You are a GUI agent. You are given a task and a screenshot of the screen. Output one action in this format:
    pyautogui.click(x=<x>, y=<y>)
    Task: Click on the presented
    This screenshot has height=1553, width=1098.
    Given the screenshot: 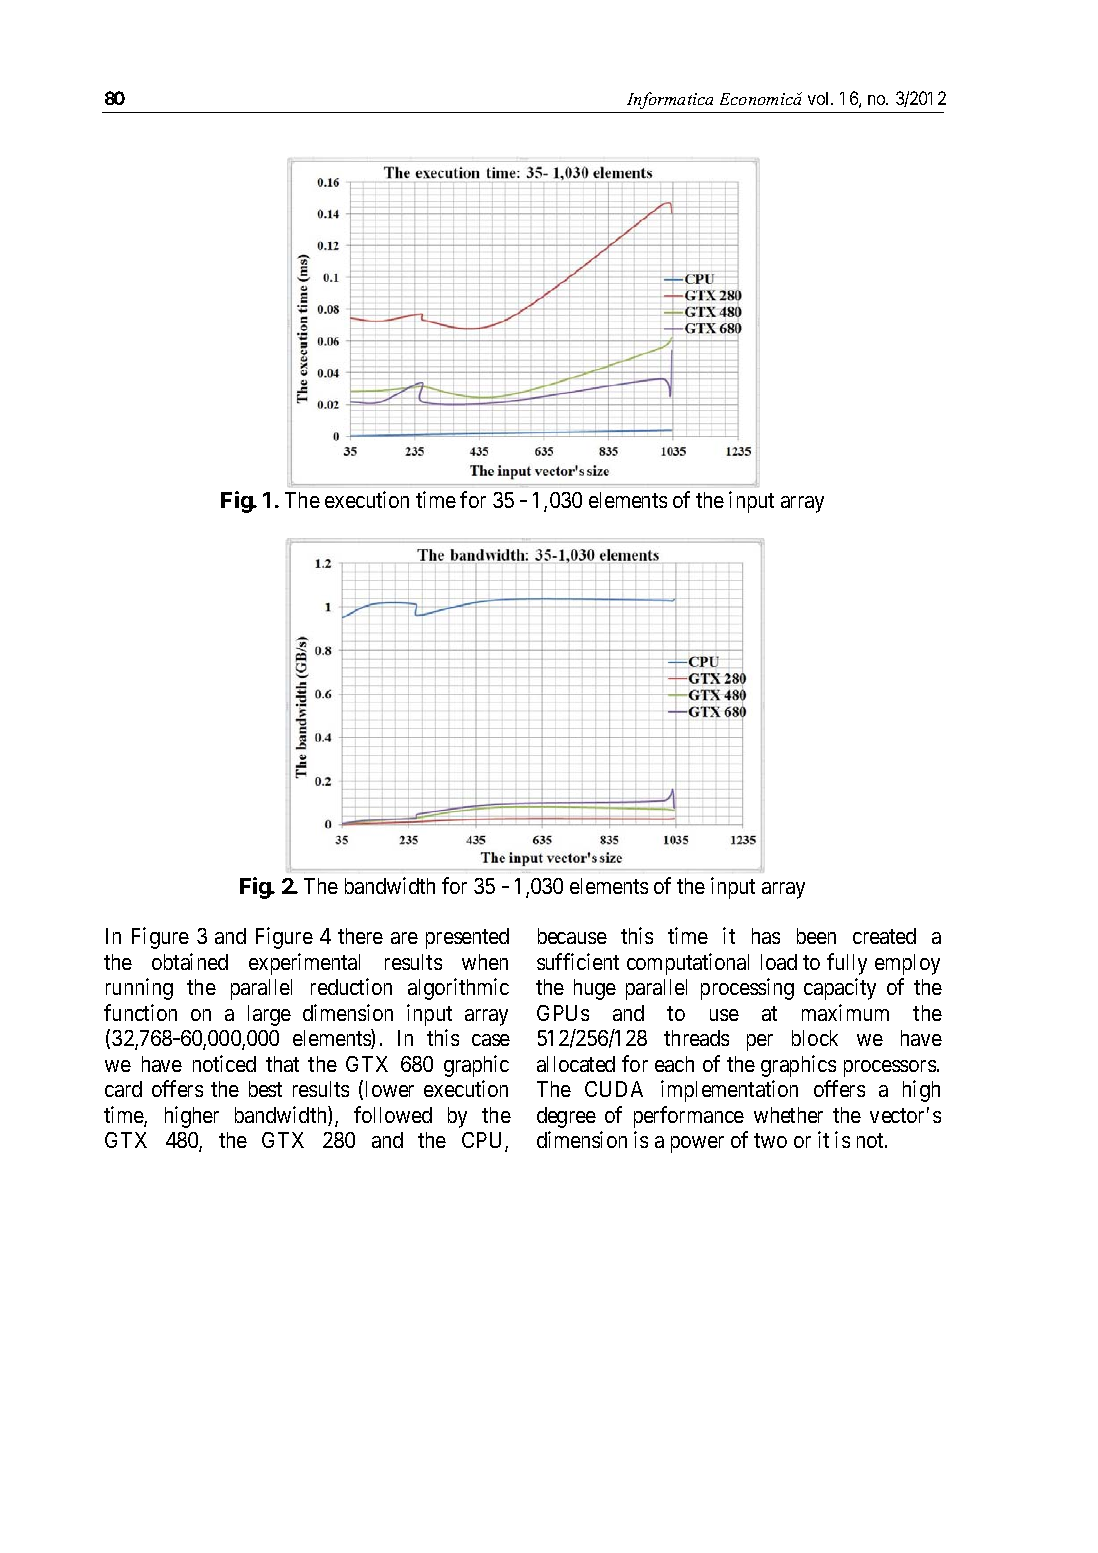 What is the action you would take?
    pyautogui.click(x=467, y=938)
